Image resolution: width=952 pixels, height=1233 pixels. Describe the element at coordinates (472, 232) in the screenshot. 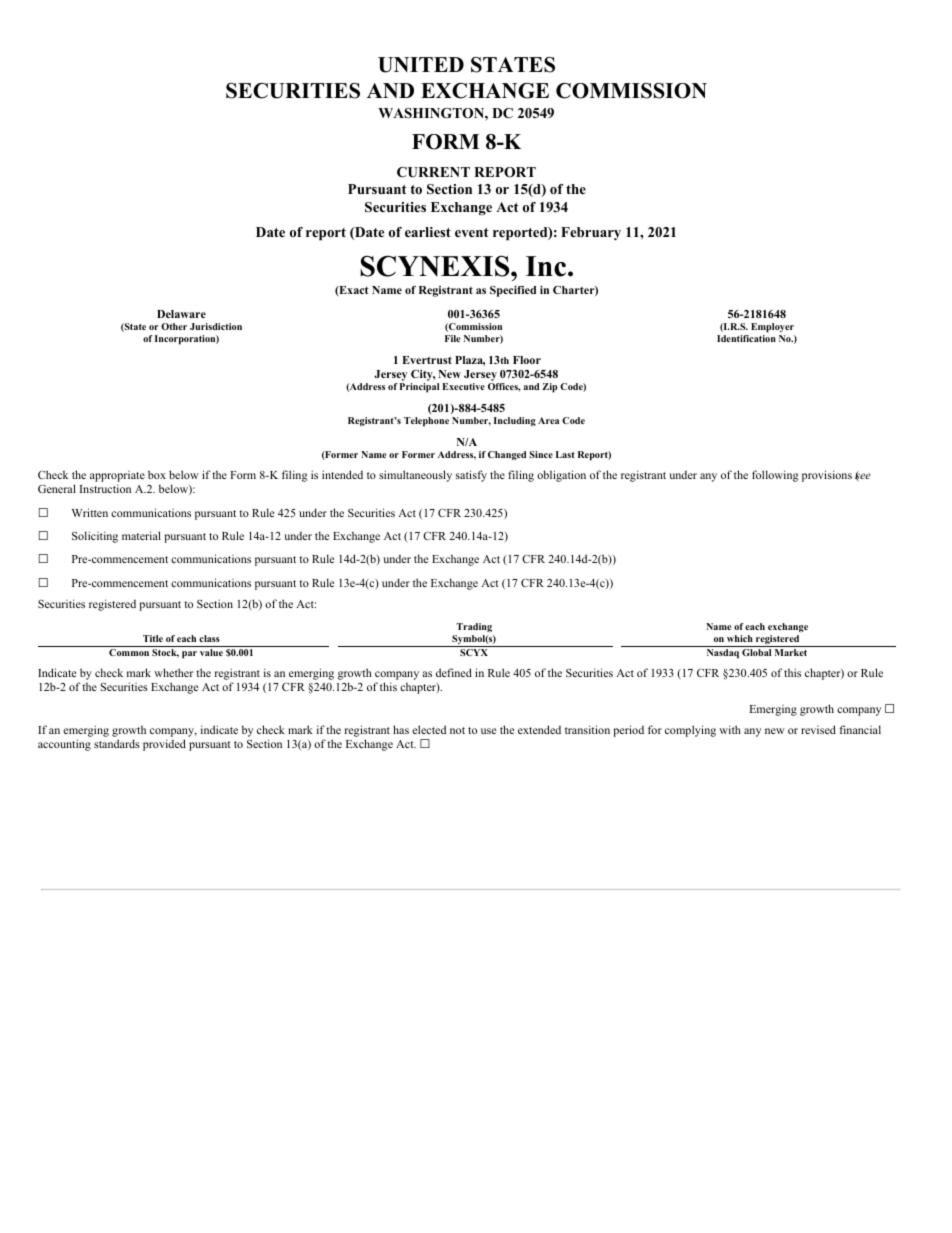

I see `event` at that location.
